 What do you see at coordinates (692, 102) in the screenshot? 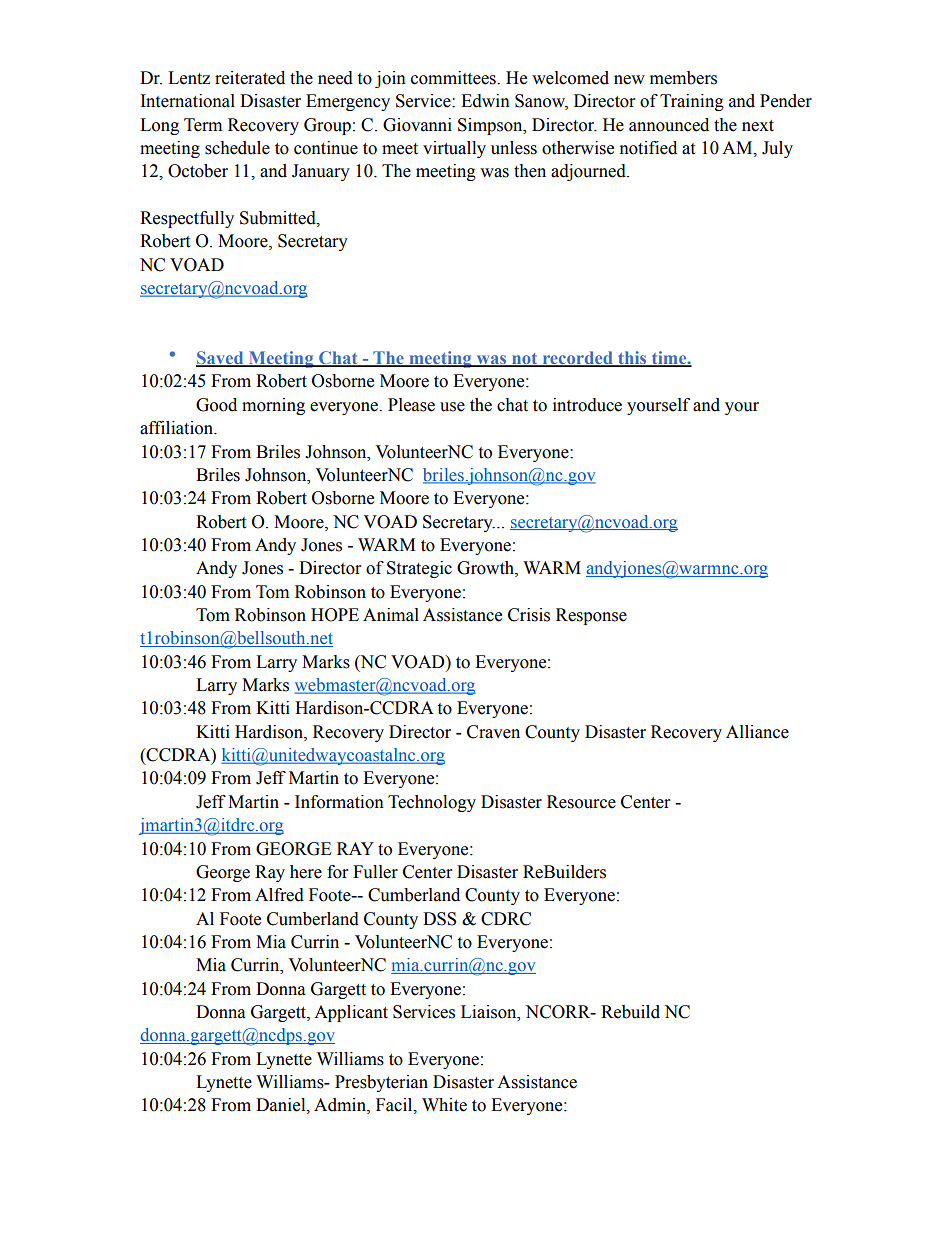
I see `Training` at bounding box center [692, 102].
